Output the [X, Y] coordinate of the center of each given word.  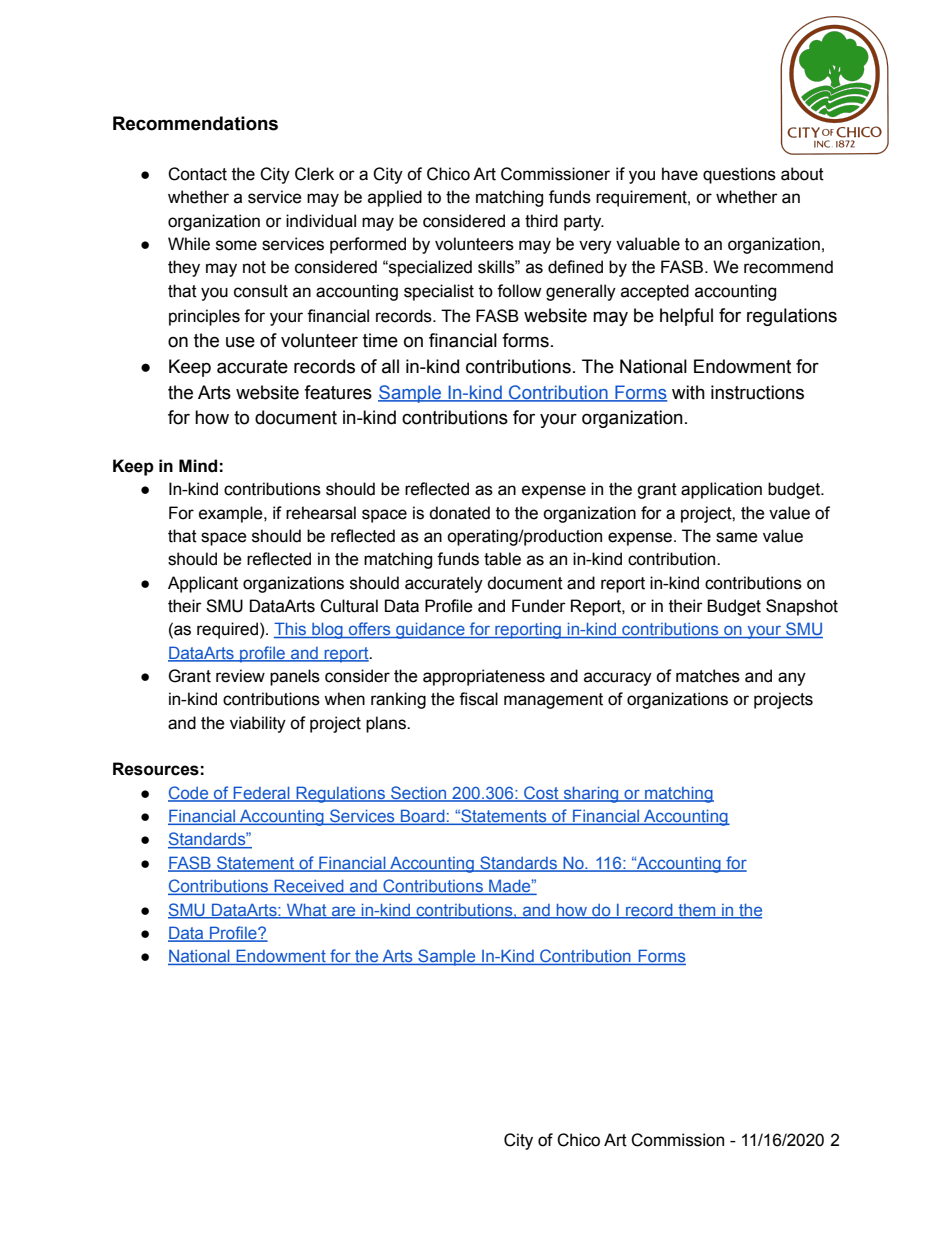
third [541, 221]
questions [739, 175]
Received [309, 887]
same [737, 537]
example [232, 514]
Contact [197, 174]
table [502, 559]
